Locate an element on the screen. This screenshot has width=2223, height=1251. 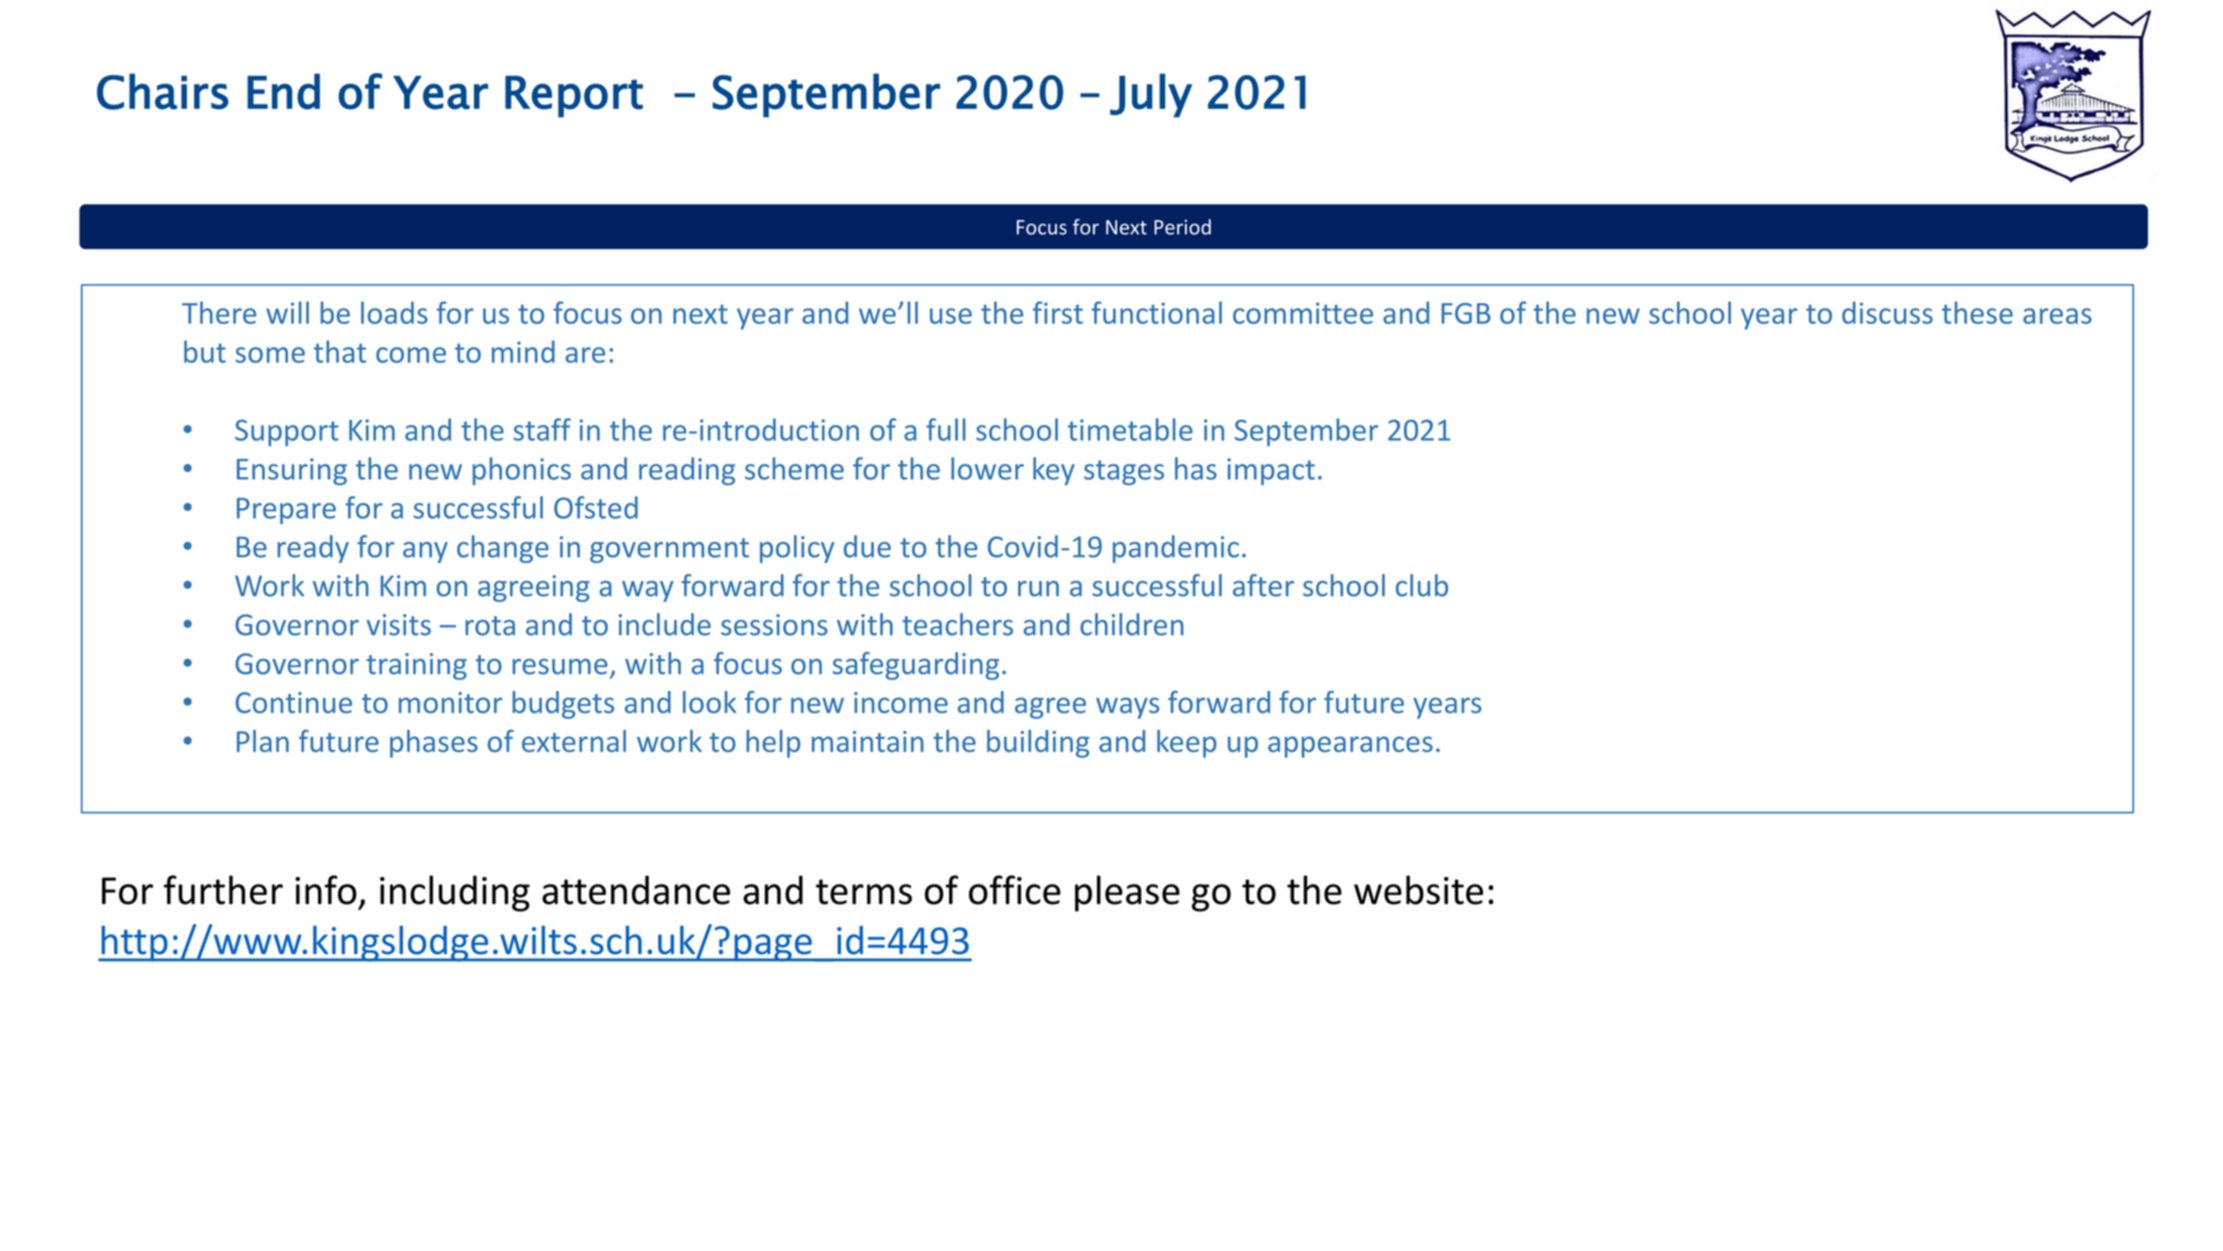
club is located at coordinates (1422, 585).
